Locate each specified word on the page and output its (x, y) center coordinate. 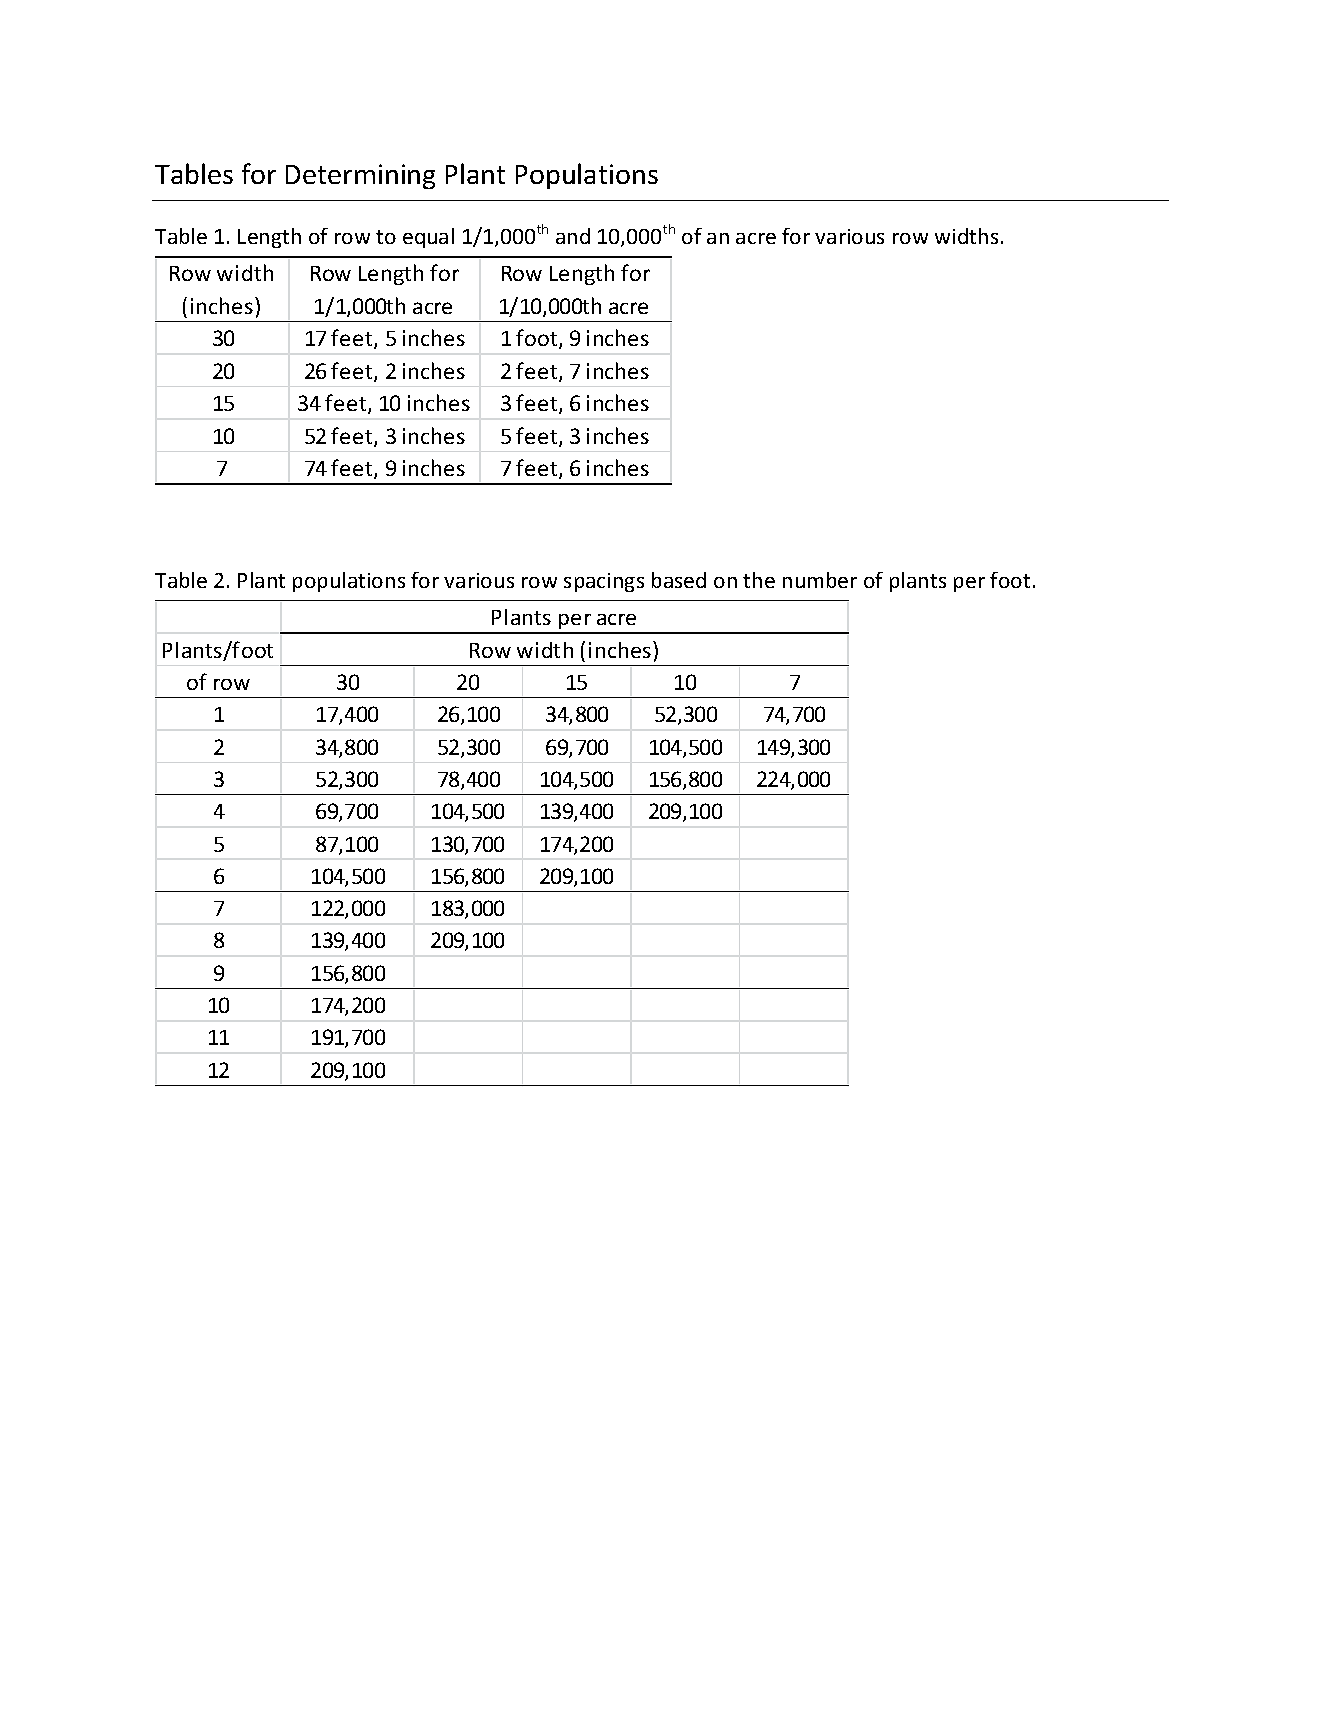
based (679, 580)
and (573, 236)
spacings (604, 582)
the (759, 580)
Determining (360, 176)
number (820, 580)
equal (428, 238)
